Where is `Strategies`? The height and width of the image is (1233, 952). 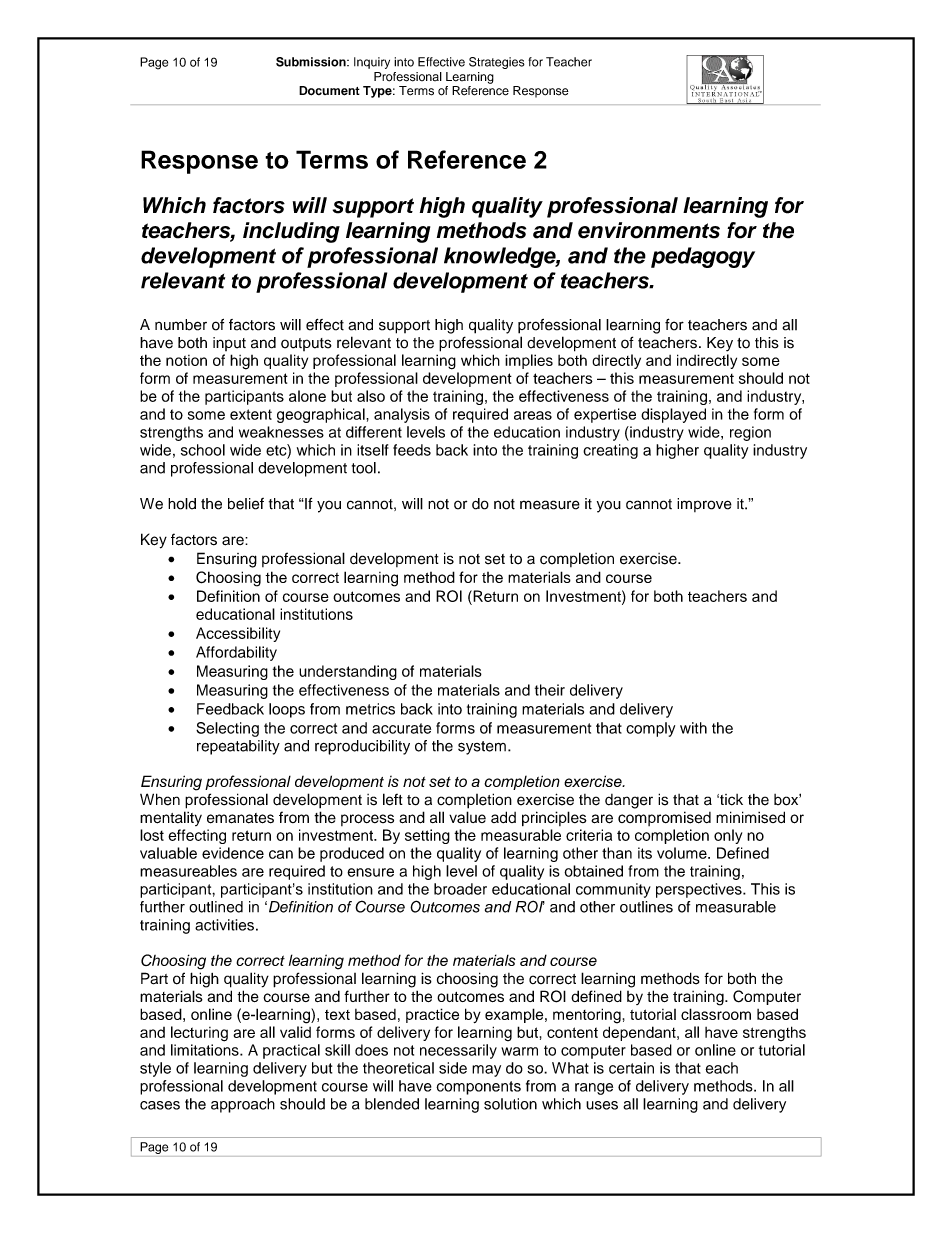 Strategies is located at coordinates (497, 63).
